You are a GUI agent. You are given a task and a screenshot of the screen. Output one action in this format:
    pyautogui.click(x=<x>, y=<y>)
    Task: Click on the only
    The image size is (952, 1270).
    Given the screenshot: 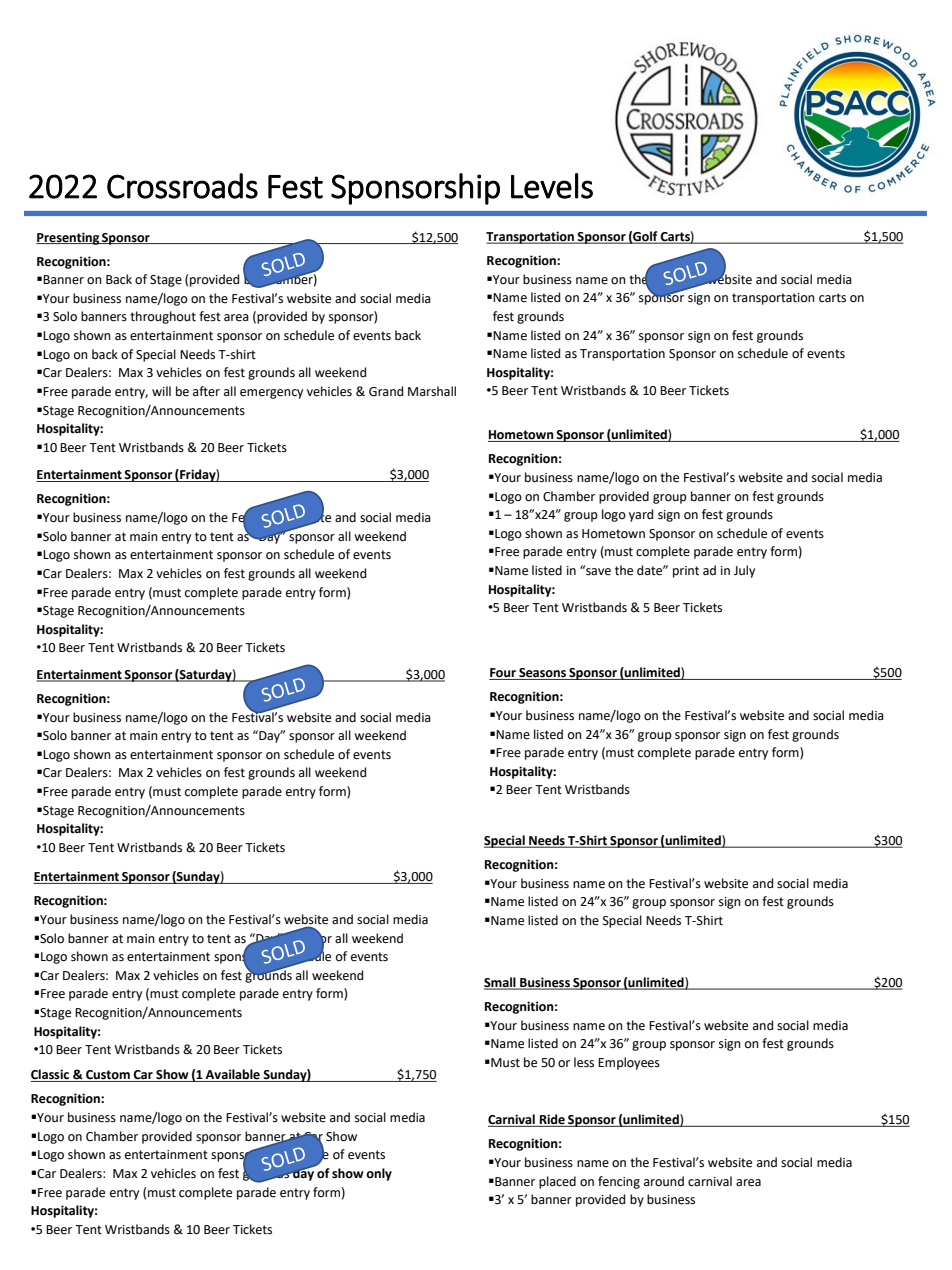 What is the action you would take?
    pyautogui.click(x=379, y=1174)
